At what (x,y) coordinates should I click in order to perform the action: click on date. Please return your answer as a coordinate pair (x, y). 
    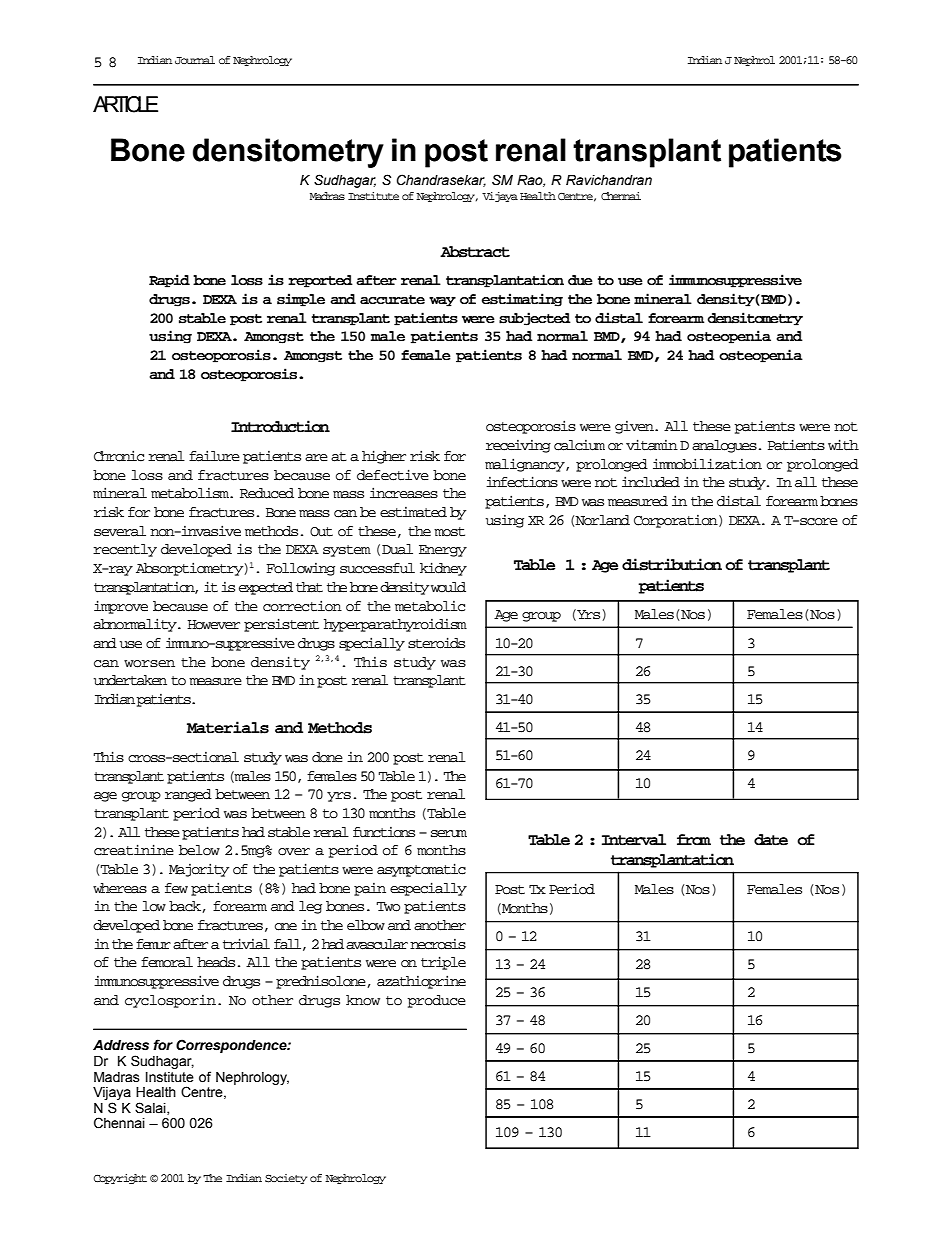
    Looking at the image, I should click on (771, 840).
